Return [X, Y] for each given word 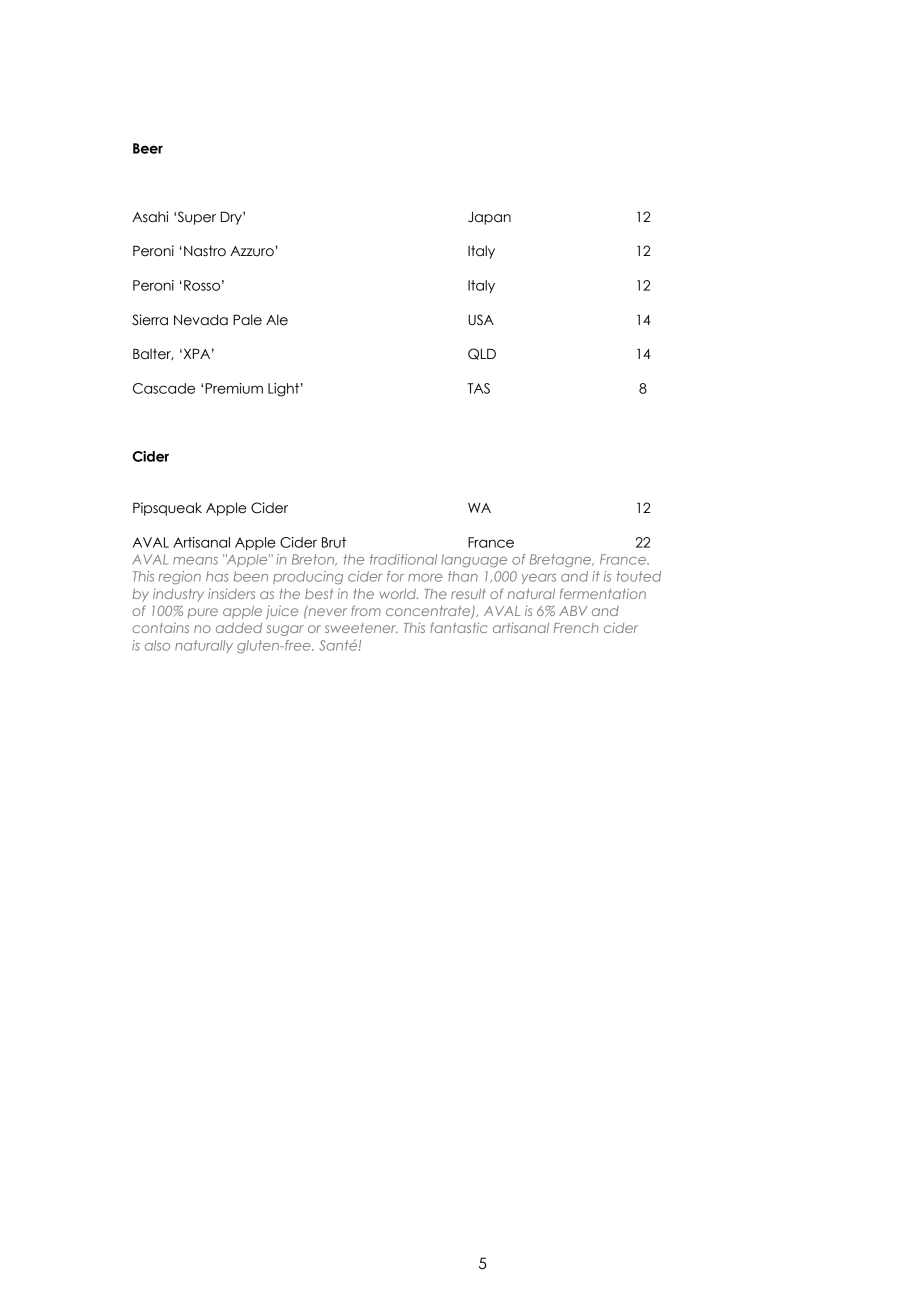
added [239, 628]
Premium [234, 388]
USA [481, 320]
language [474, 560]
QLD [482, 354]
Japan [489, 218]
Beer [148, 148]
